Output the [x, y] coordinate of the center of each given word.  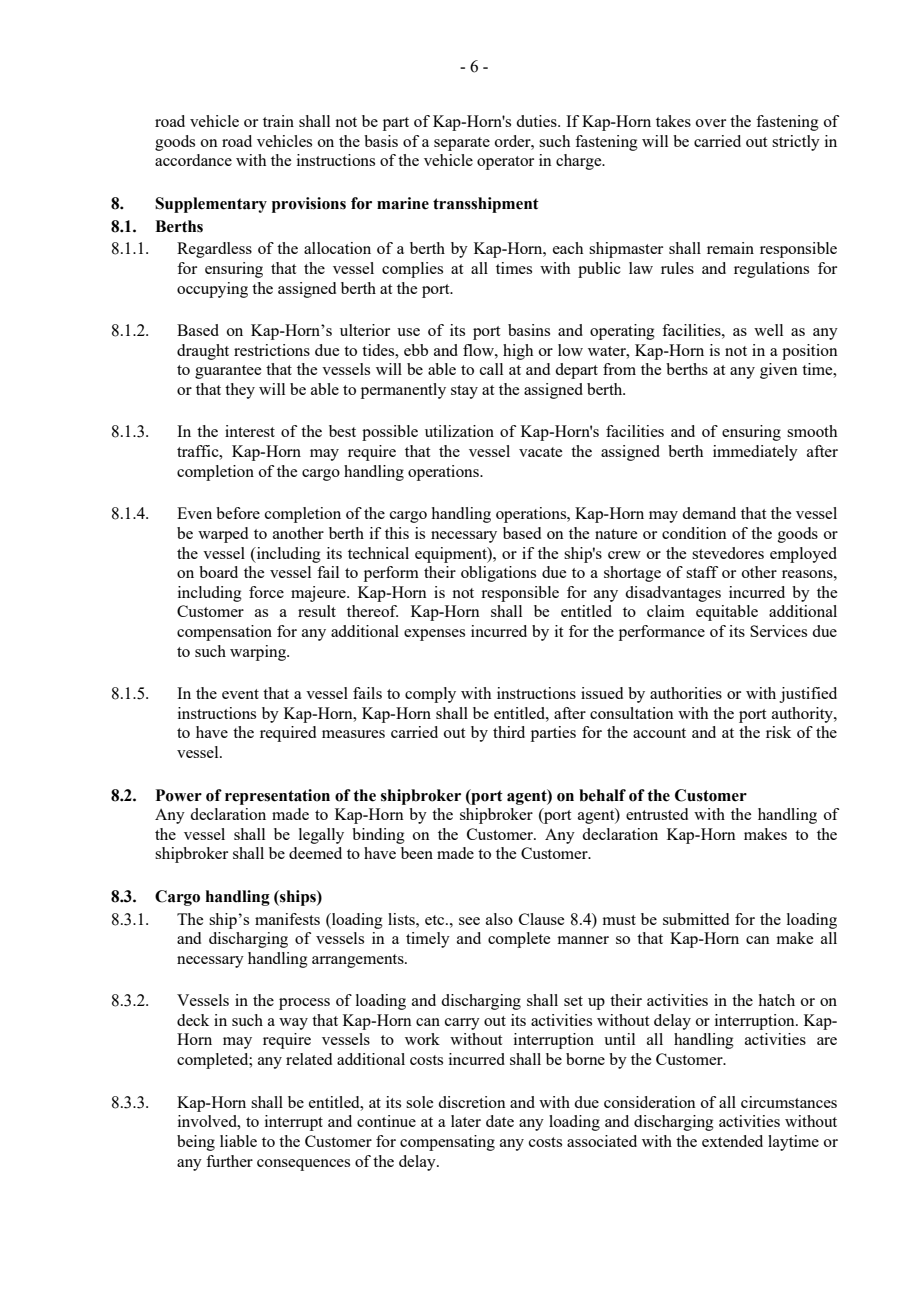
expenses [434, 635]
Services [778, 631]
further [229, 1161]
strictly [796, 143]
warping [259, 653]
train [278, 121]
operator [505, 163]
